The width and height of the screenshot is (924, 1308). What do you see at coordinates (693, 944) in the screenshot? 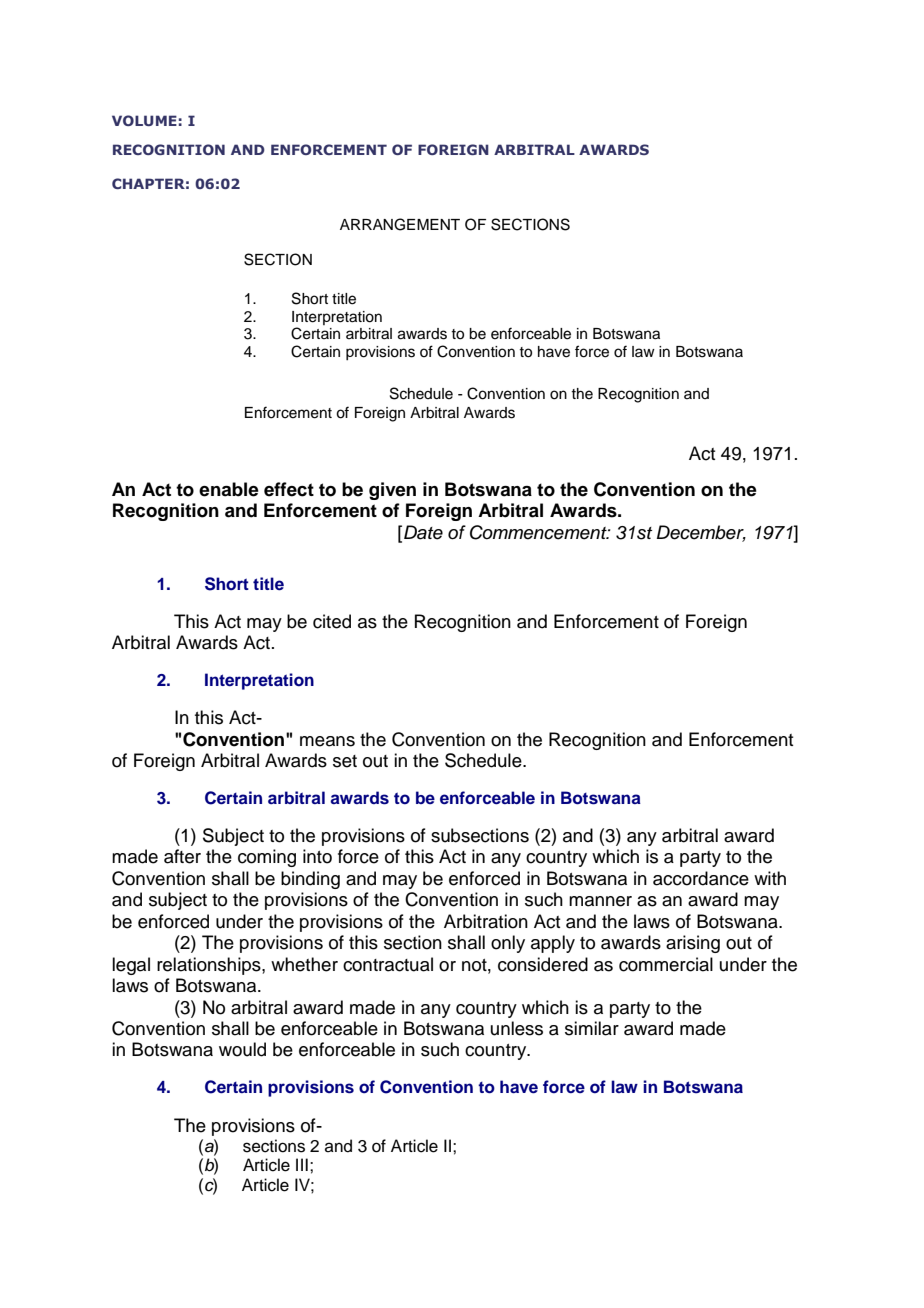
I see `arising` at bounding box center [693, 944].
